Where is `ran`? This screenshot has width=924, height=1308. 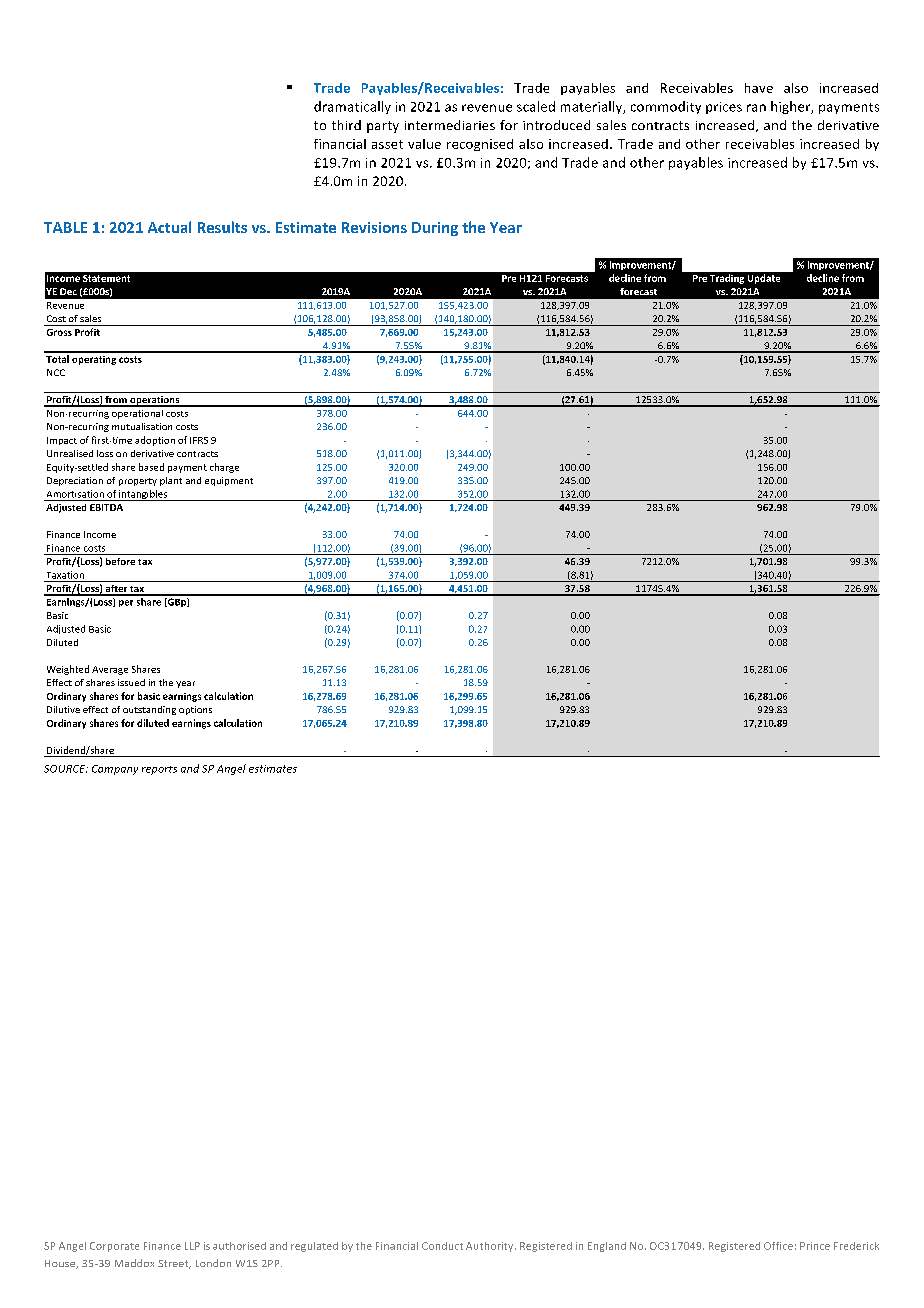
ran is located at coordinates (756, 108).
